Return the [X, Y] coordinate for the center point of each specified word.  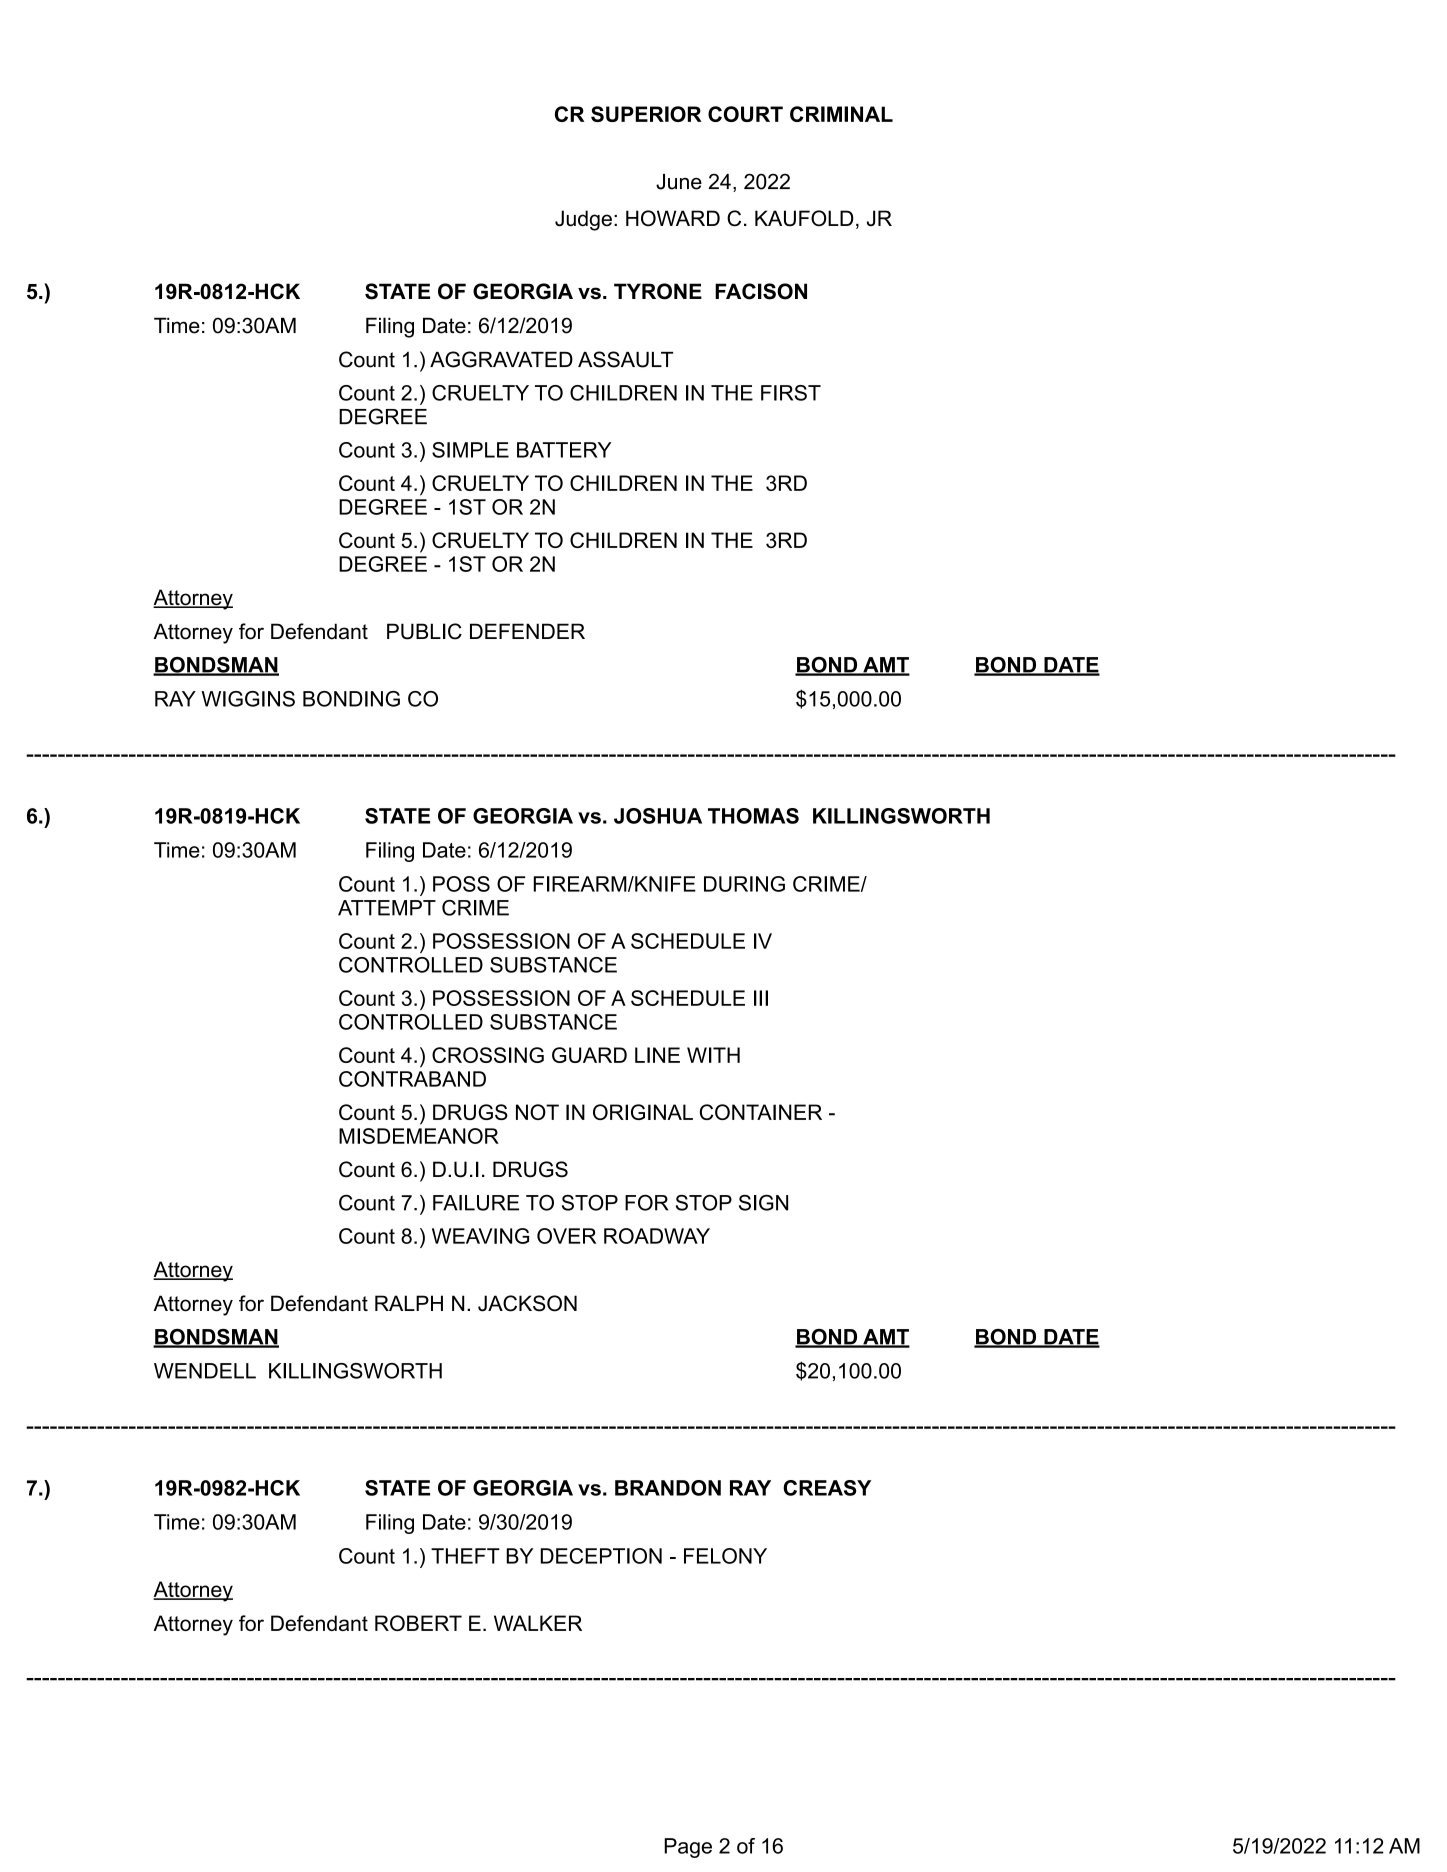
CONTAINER [761, 1112]
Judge [583, 220]
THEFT [465, 1556]
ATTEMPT [387, 908]
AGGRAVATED [501, 359]
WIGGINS [248, 699]
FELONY [725, 1556]
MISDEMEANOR [419, 1136]
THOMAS [753, 816]
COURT [745, 114]
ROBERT [418, 1623]
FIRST [791, 393]
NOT [537, 1112]
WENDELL [205, 1371]
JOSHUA [658, 816]
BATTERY [564, 450]
